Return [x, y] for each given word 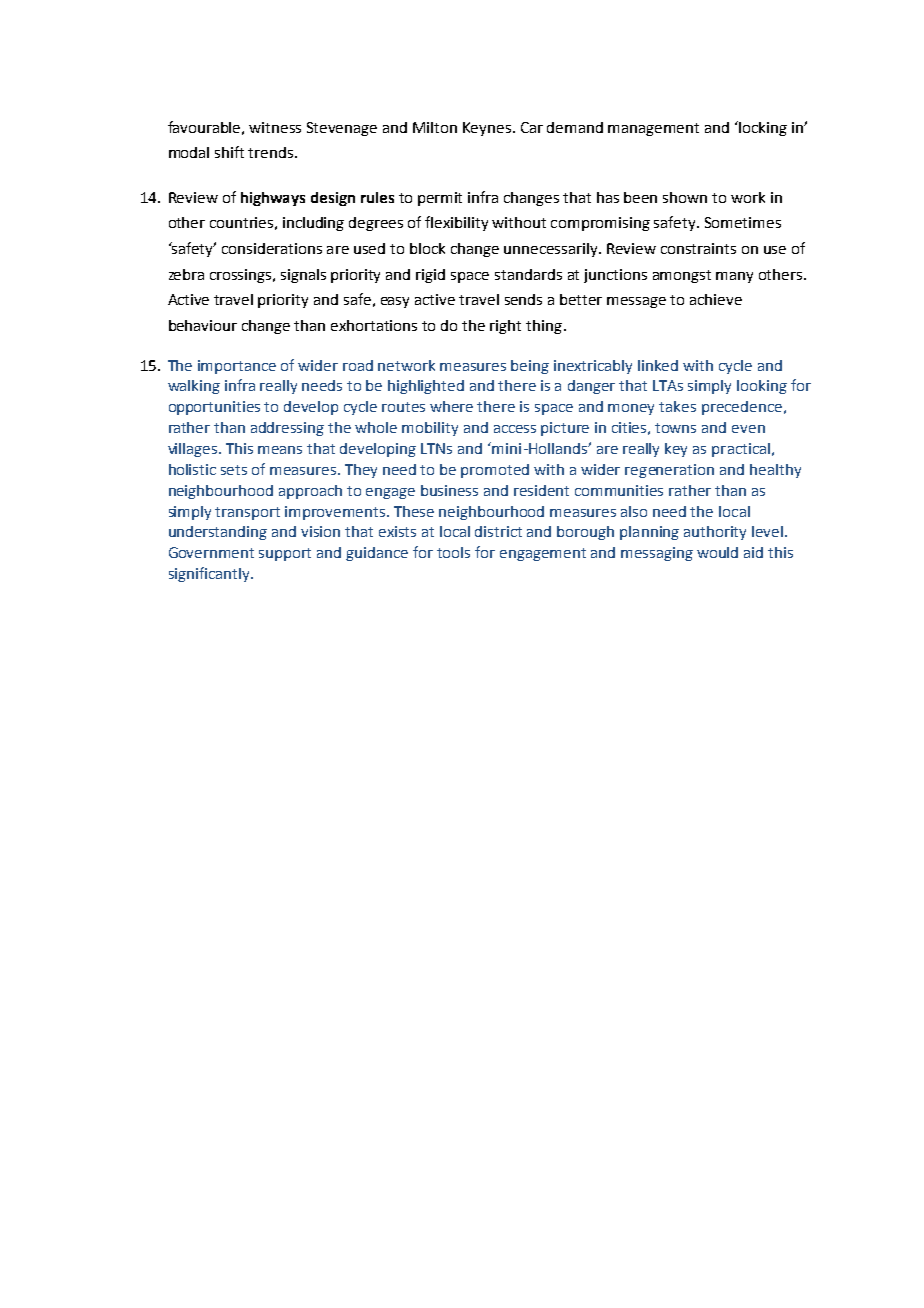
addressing [287, 429]
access [515, 429]
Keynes [488, 129]
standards [528, 274]
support [285, 554]
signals [303, 276]
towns [675, 428]
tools [453, 552]
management [653, 129]
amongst [682, 276]
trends [272, 152]
